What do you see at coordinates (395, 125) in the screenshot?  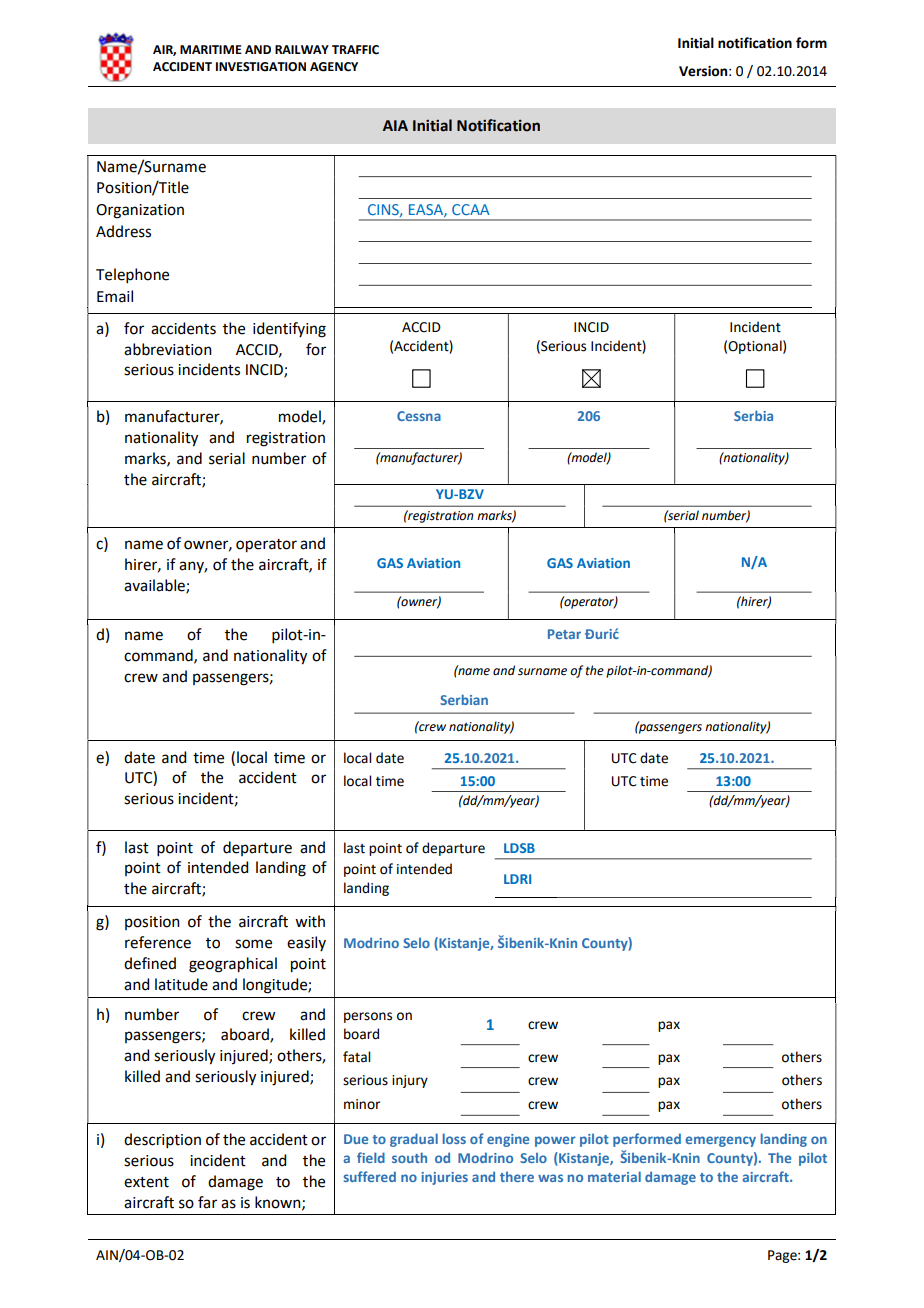 I see `AIA` at bounding box center [395, 125].
